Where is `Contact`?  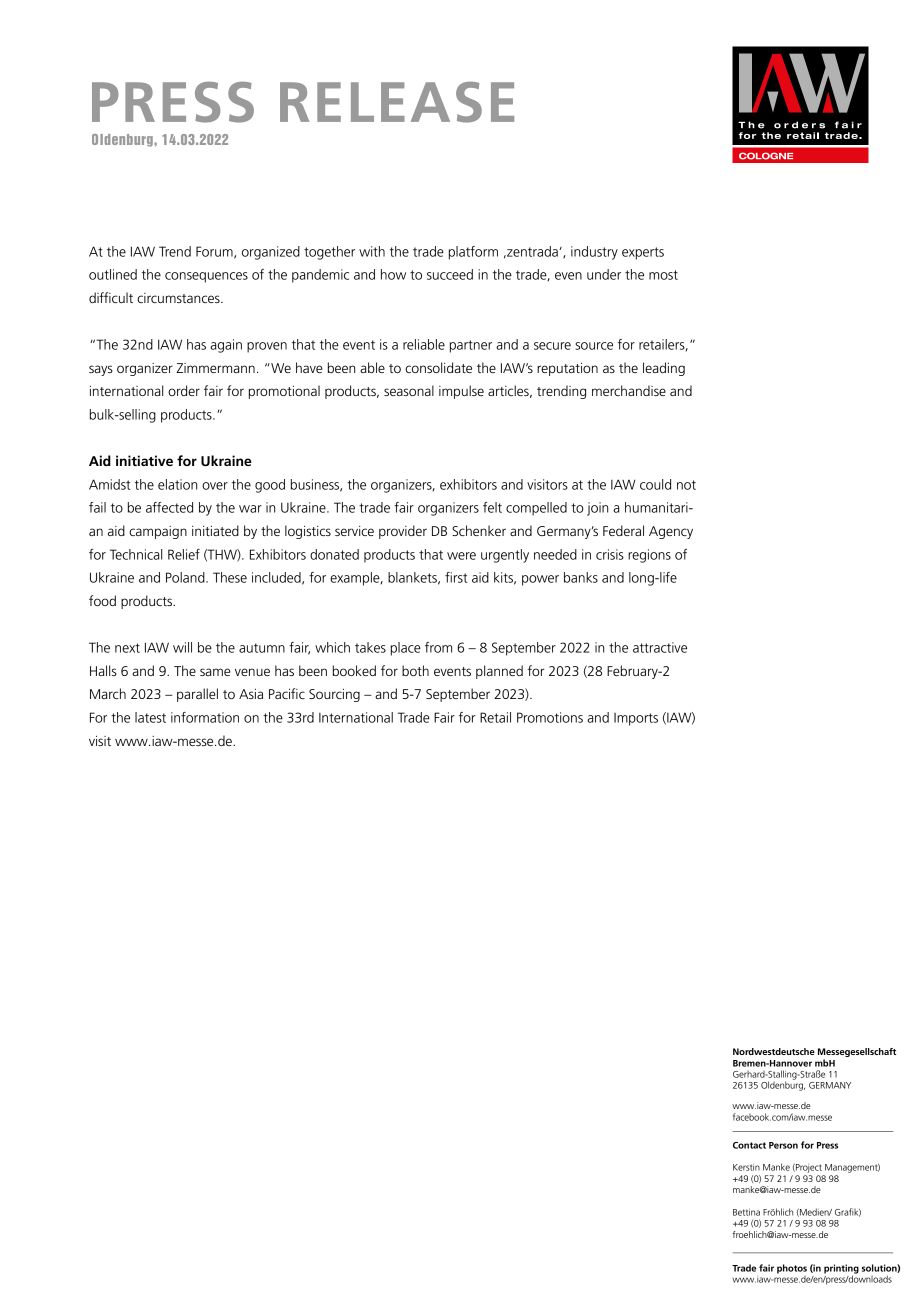 Contact is located at coordinates (749, 1145).
